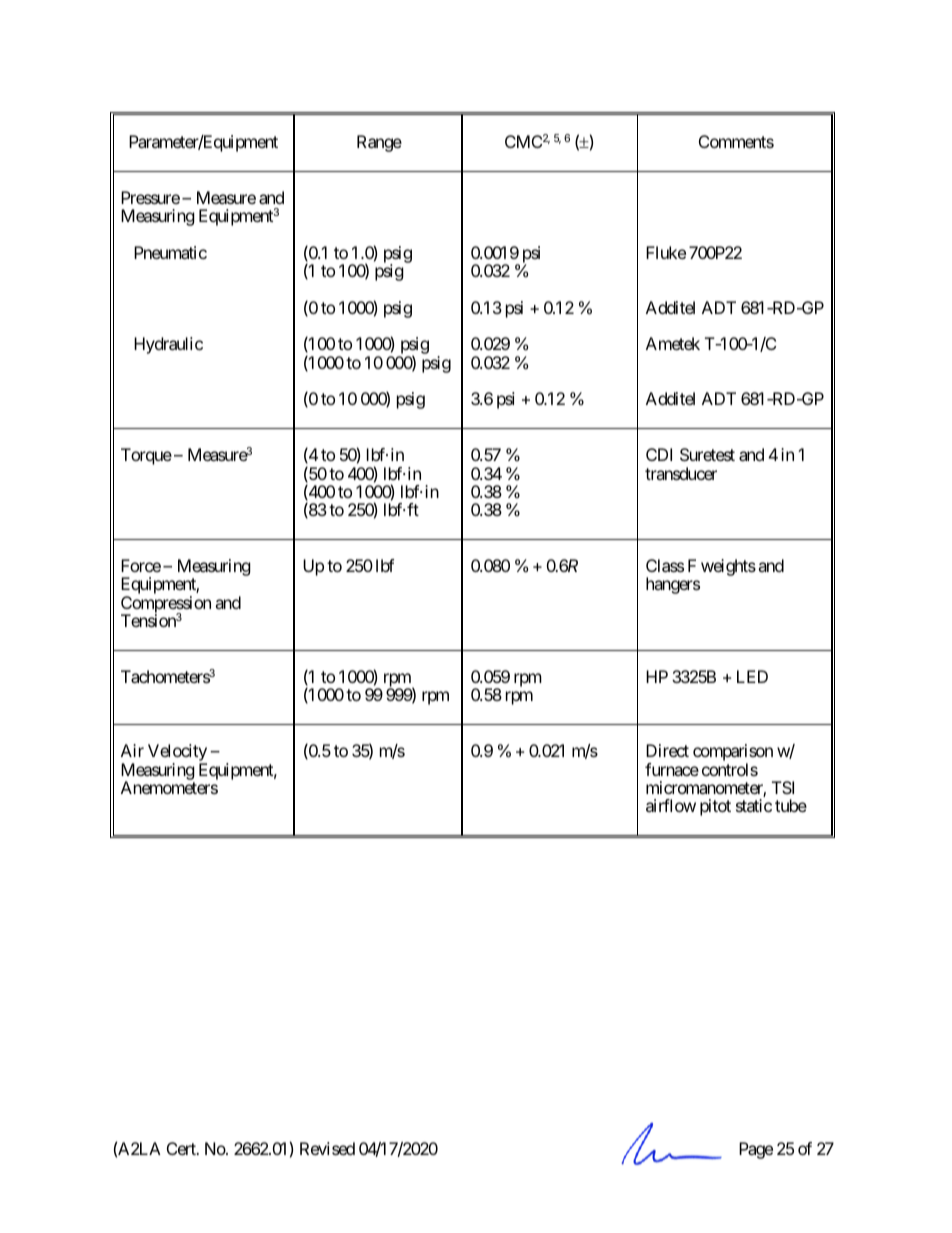 This screenshot has height=1233, width=952. What do you see at coordinates (666, 252) in the screenshot?
I see `Fluke` at bounding box center [666, 252].
